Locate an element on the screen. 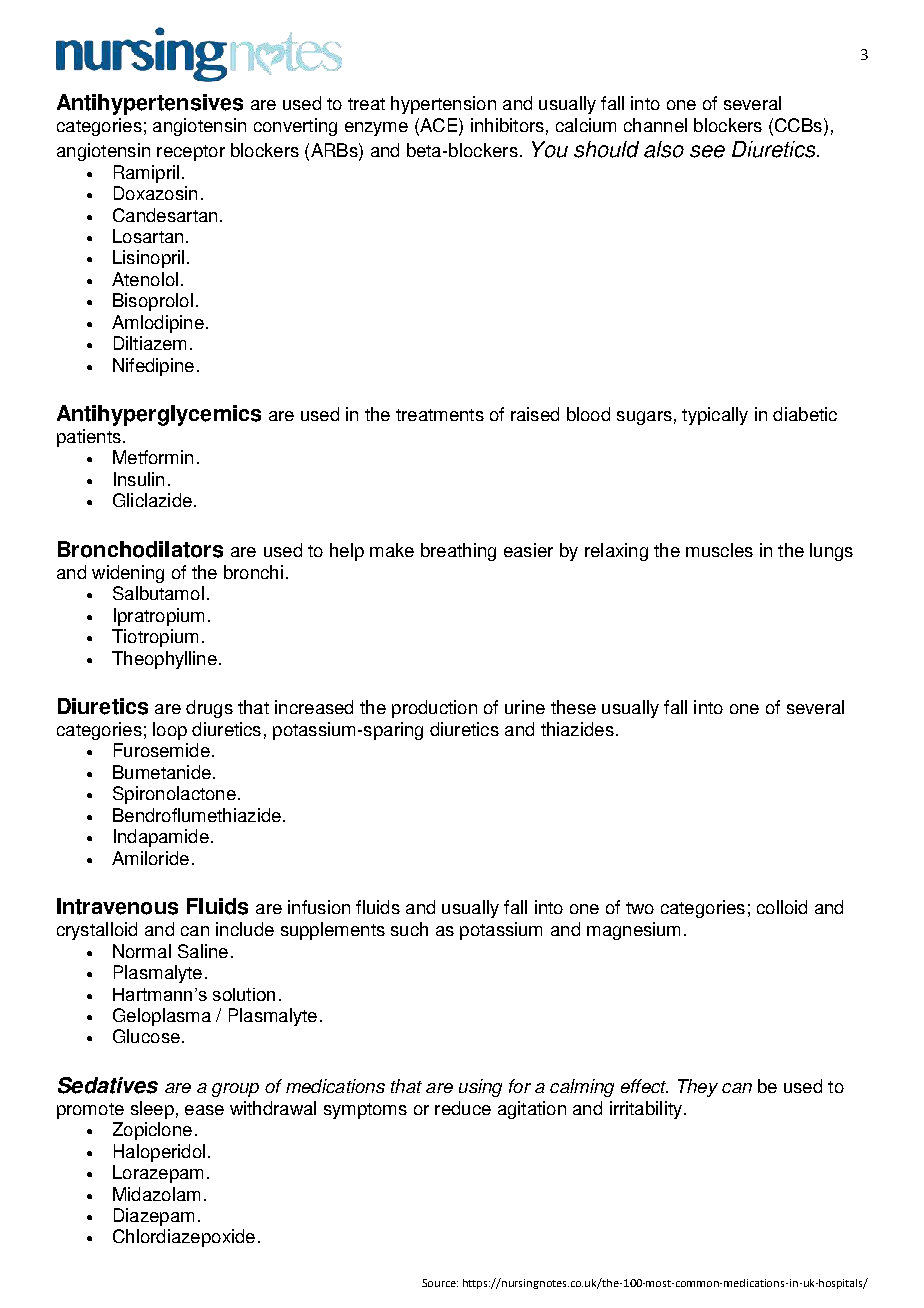 This screenshot has width=924, height=1308. receptor is located at coordinates (191, 153).
